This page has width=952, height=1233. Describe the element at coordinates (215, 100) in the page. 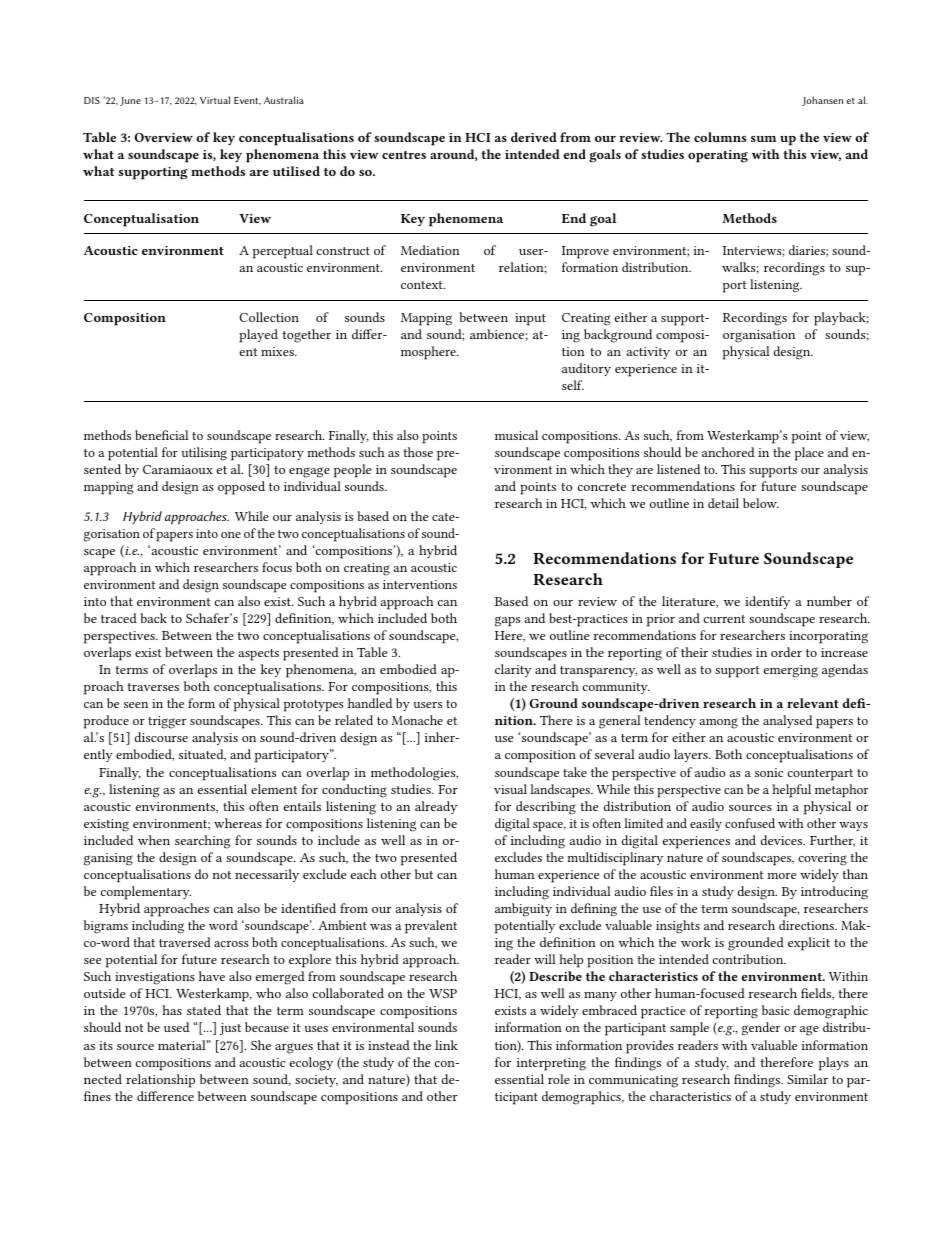

I see `Virtual` at that location.
